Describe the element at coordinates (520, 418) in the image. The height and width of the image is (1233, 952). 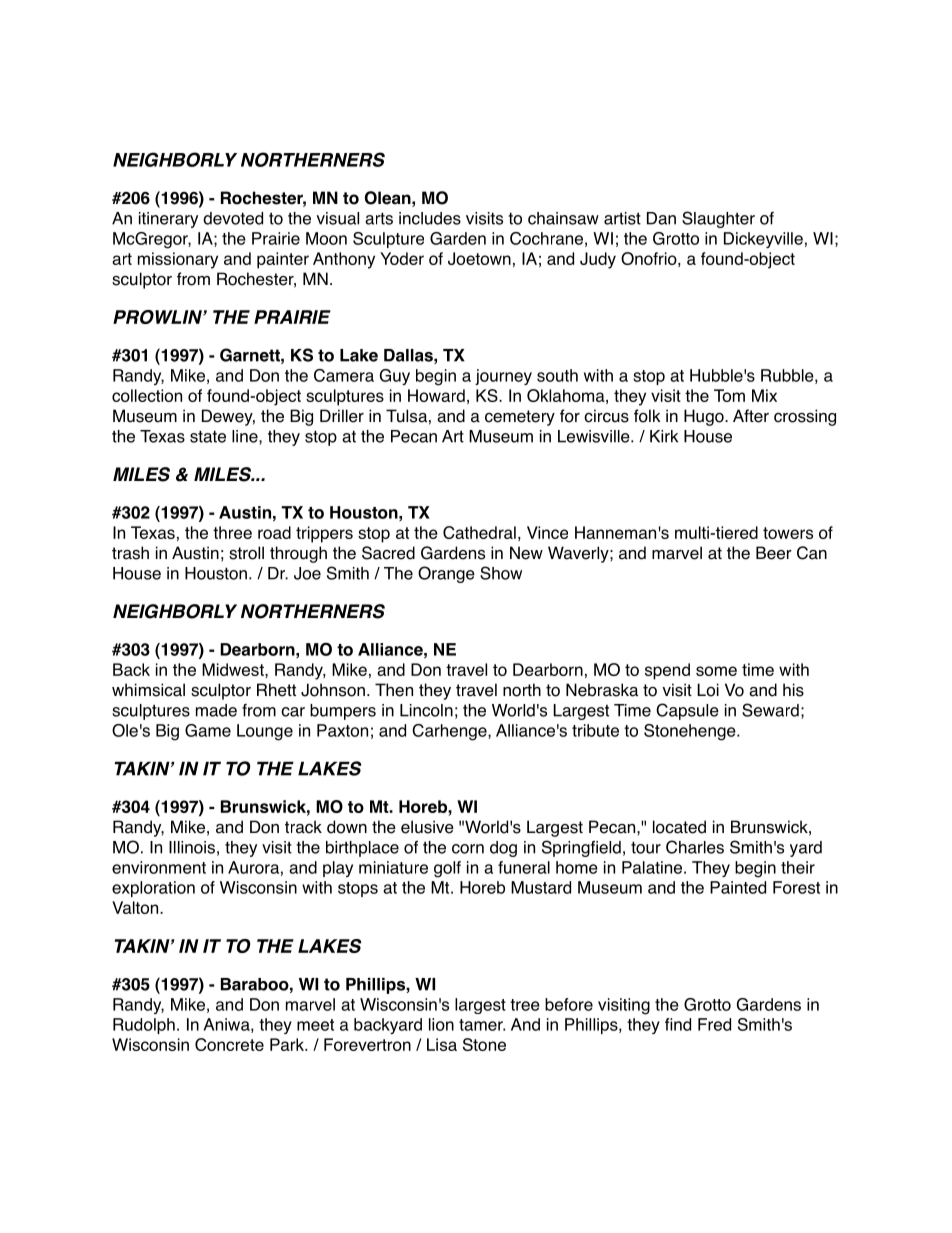
I see `cemetery` at that location.
